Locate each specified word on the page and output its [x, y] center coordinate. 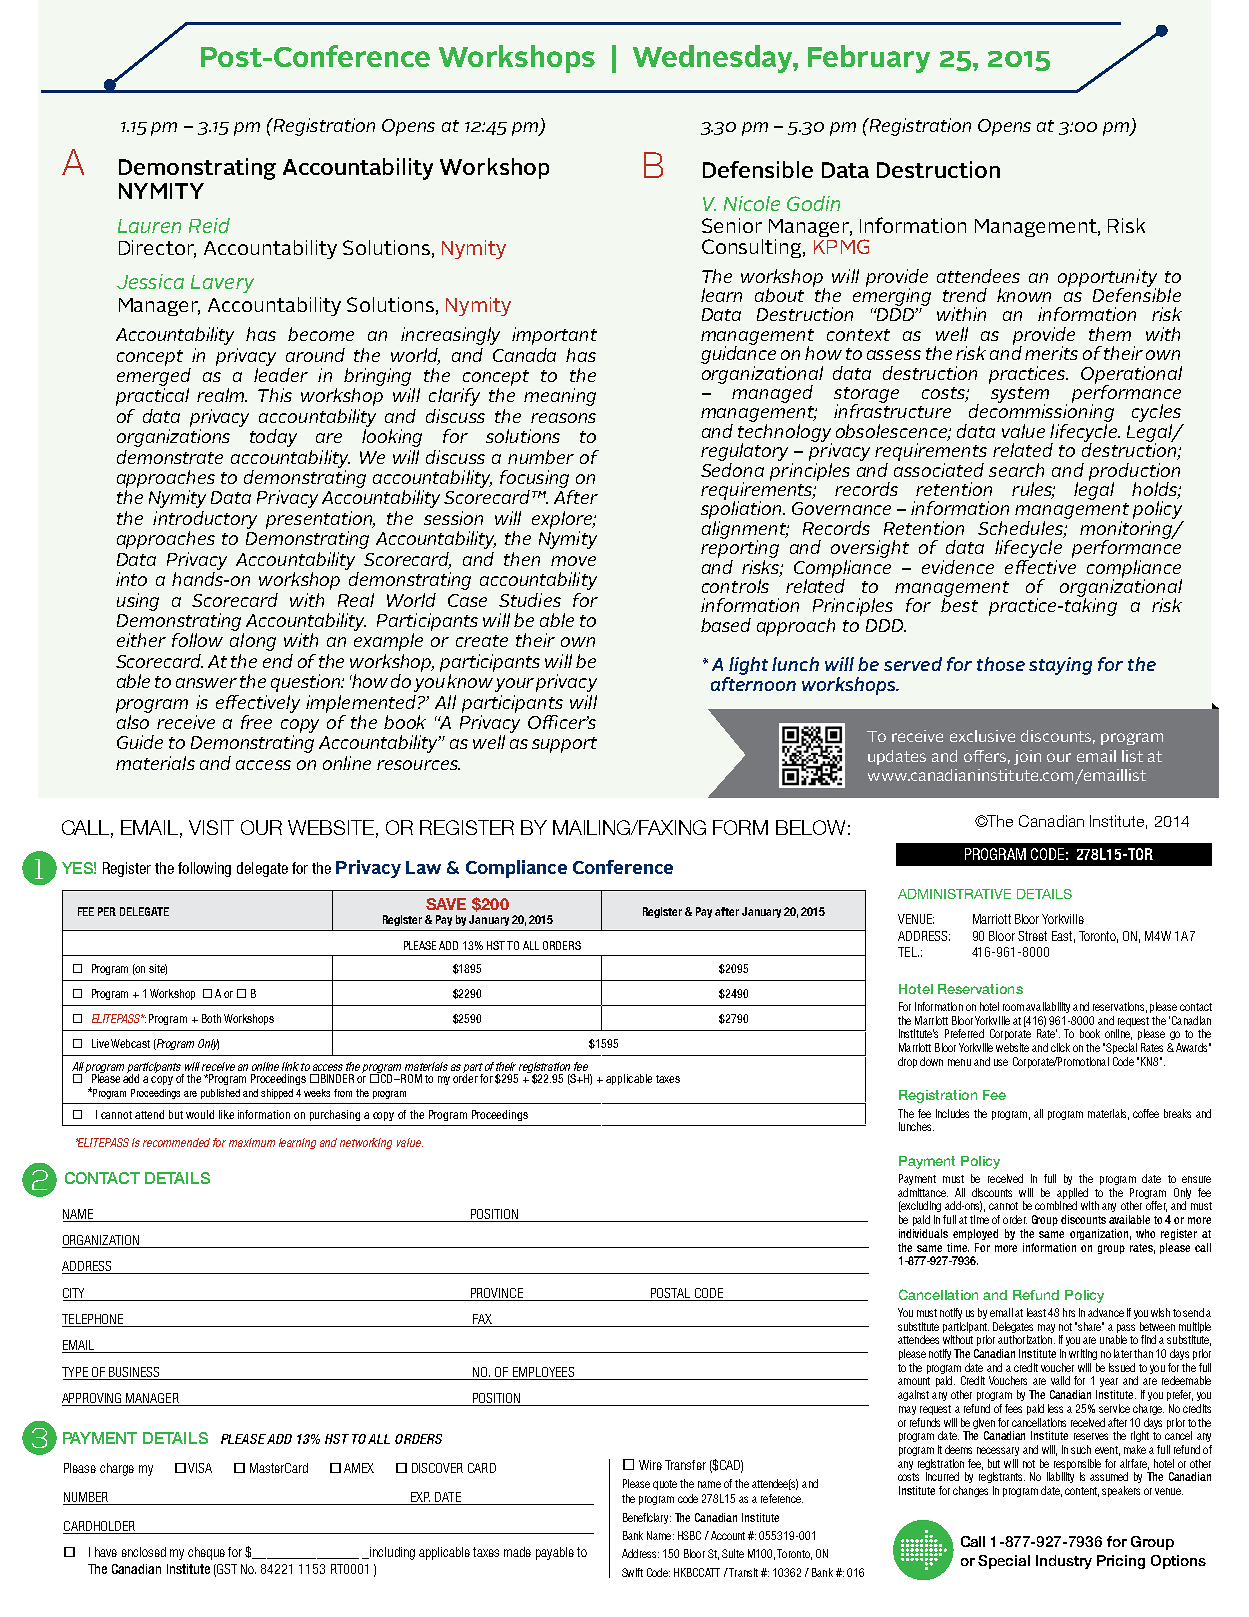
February [869, 59]
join [1027, 757]
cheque [206, 1553]
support [564, 745]
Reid [209, 225]
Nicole [752, 203]
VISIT [211, 827]
